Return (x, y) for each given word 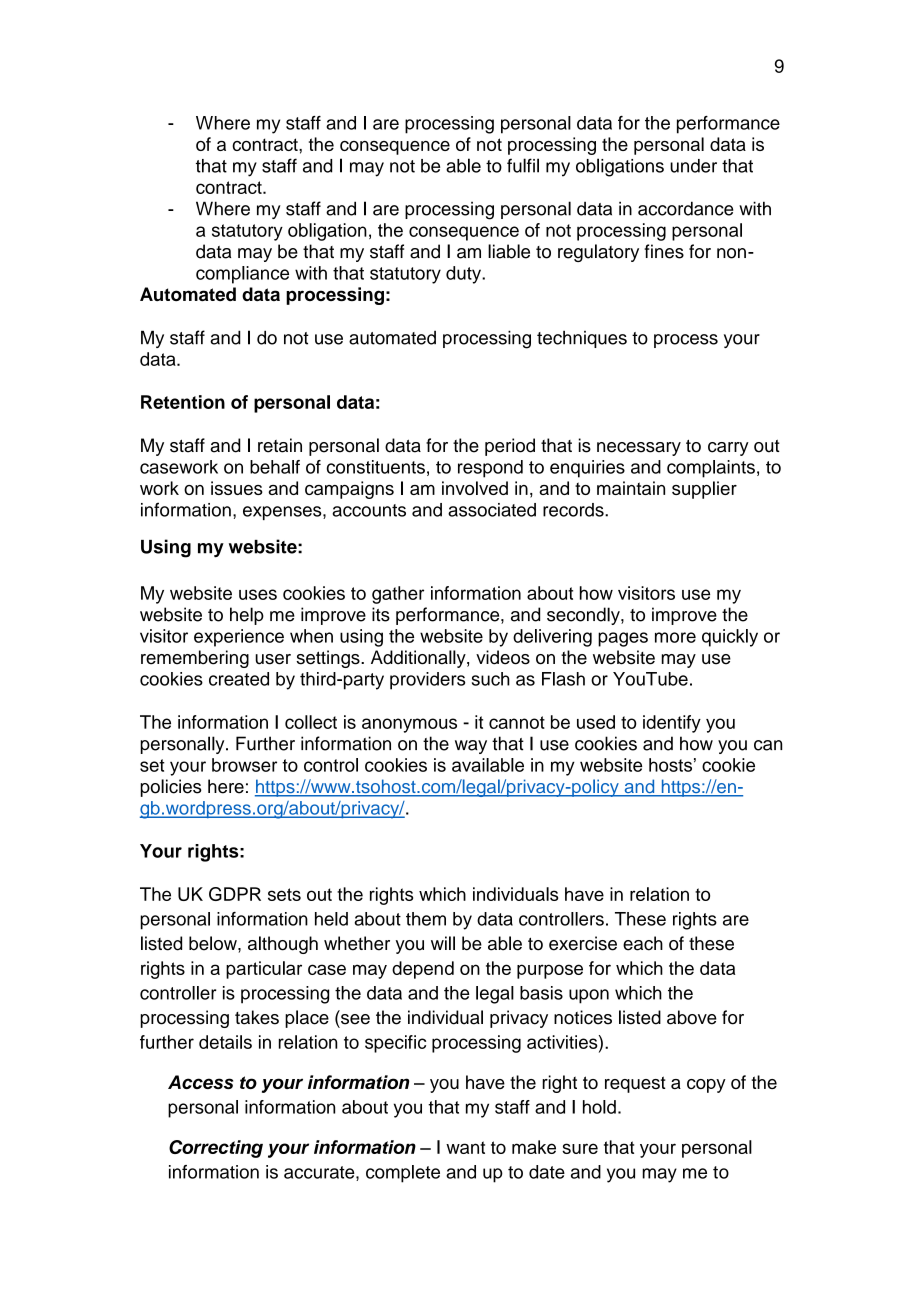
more (675, 637)
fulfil (523, 165)
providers (427, 681)
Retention (183, 402)
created (239, 679)
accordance (686, 208)
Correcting (216, 1149)
